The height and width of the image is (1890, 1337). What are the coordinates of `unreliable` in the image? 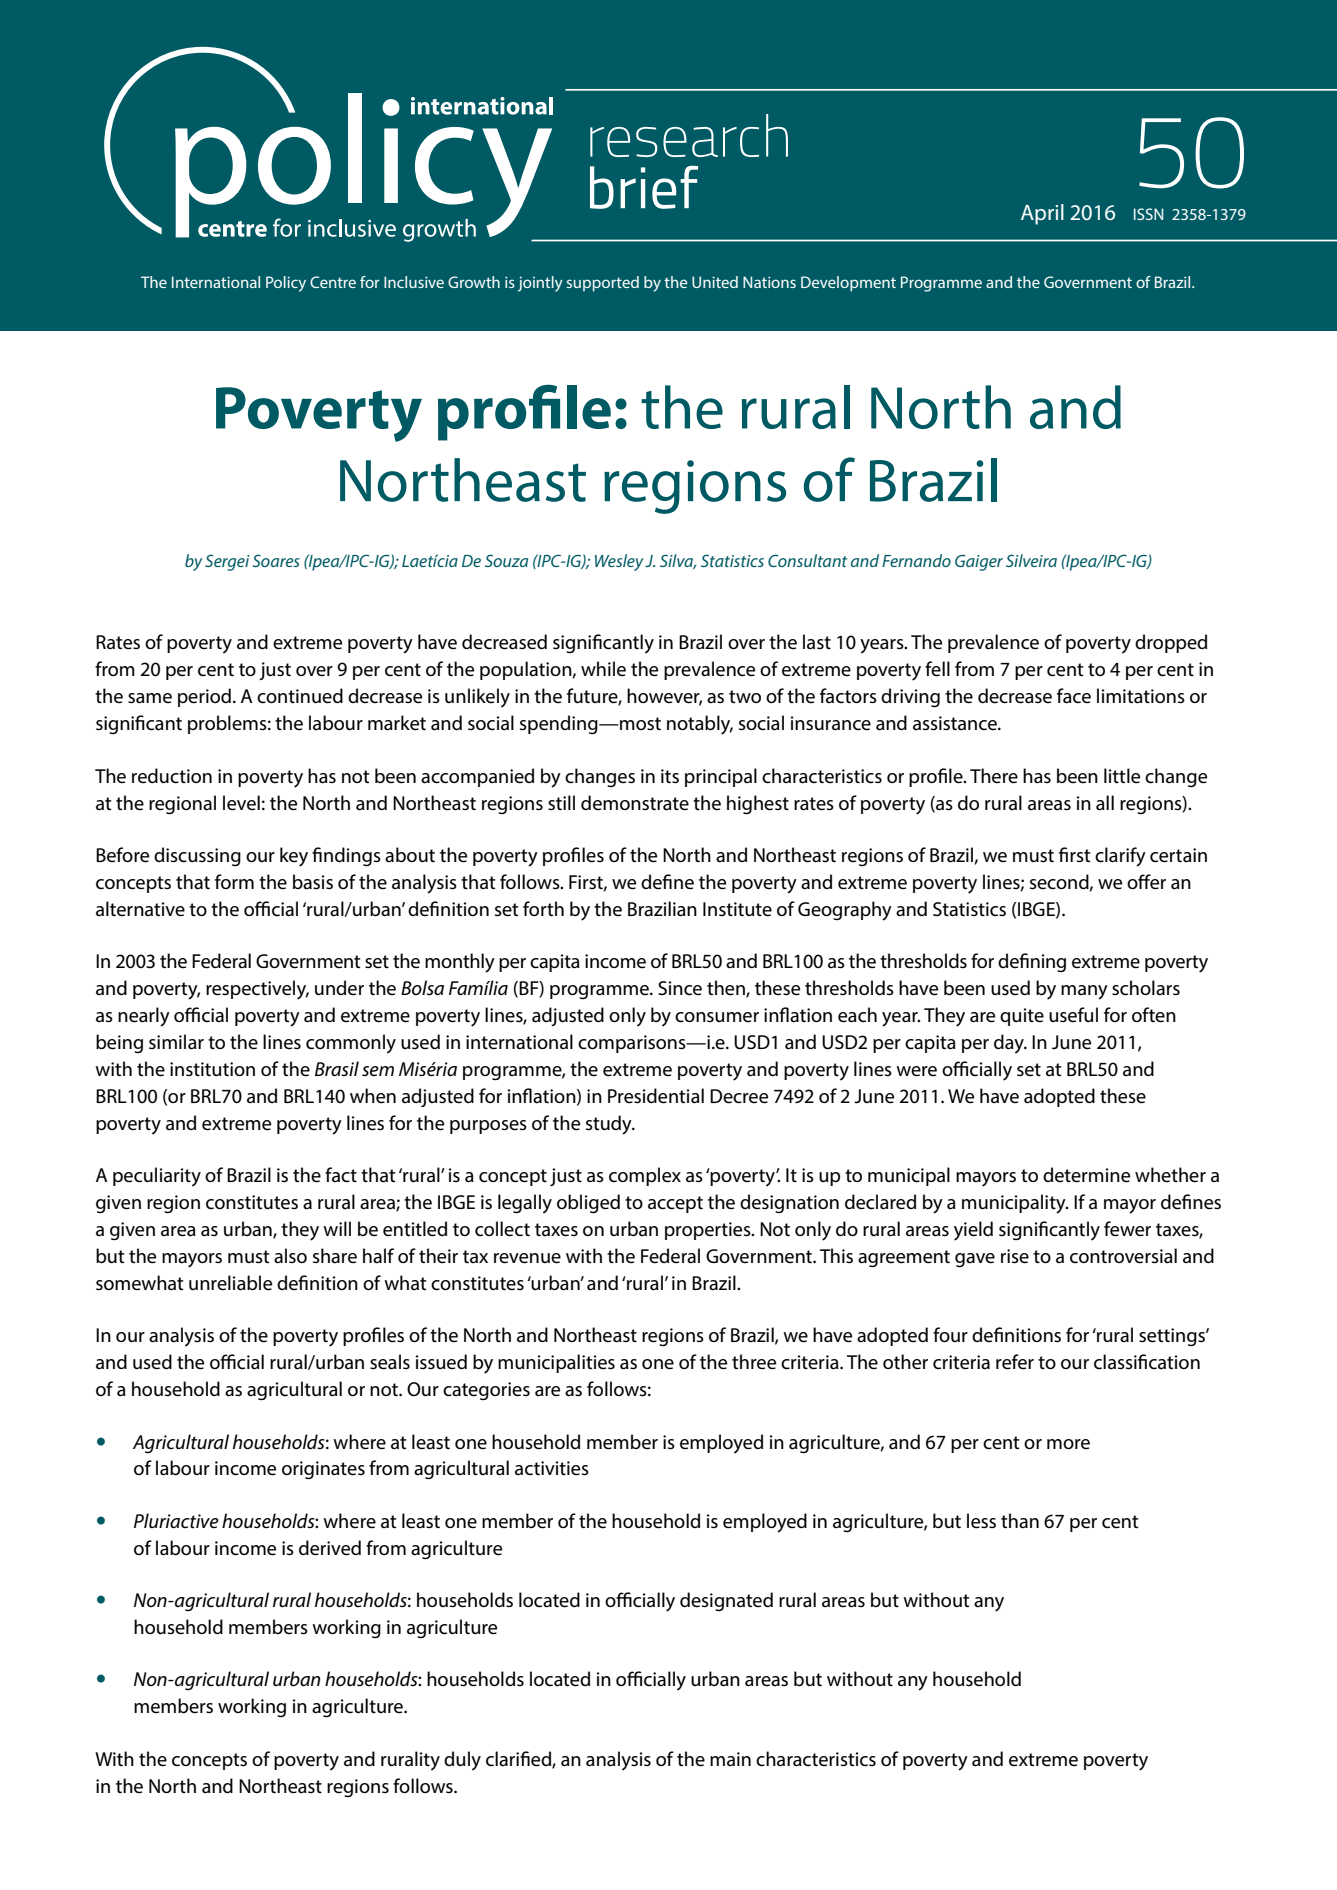 It's located at (230, 1283).
